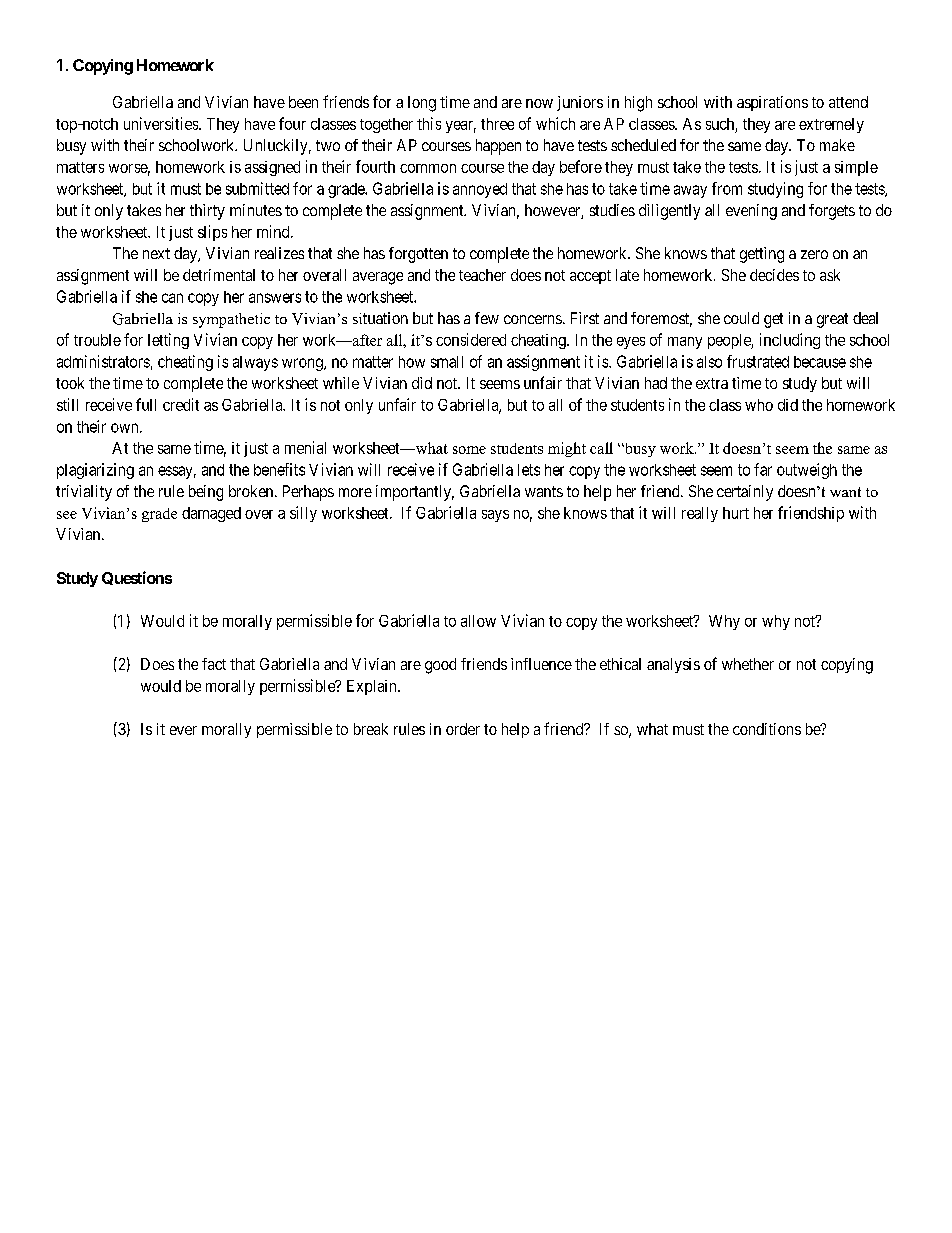  Describe the element at coordinates (767, 729) in the screenshot. I see `conditions` at that location.
